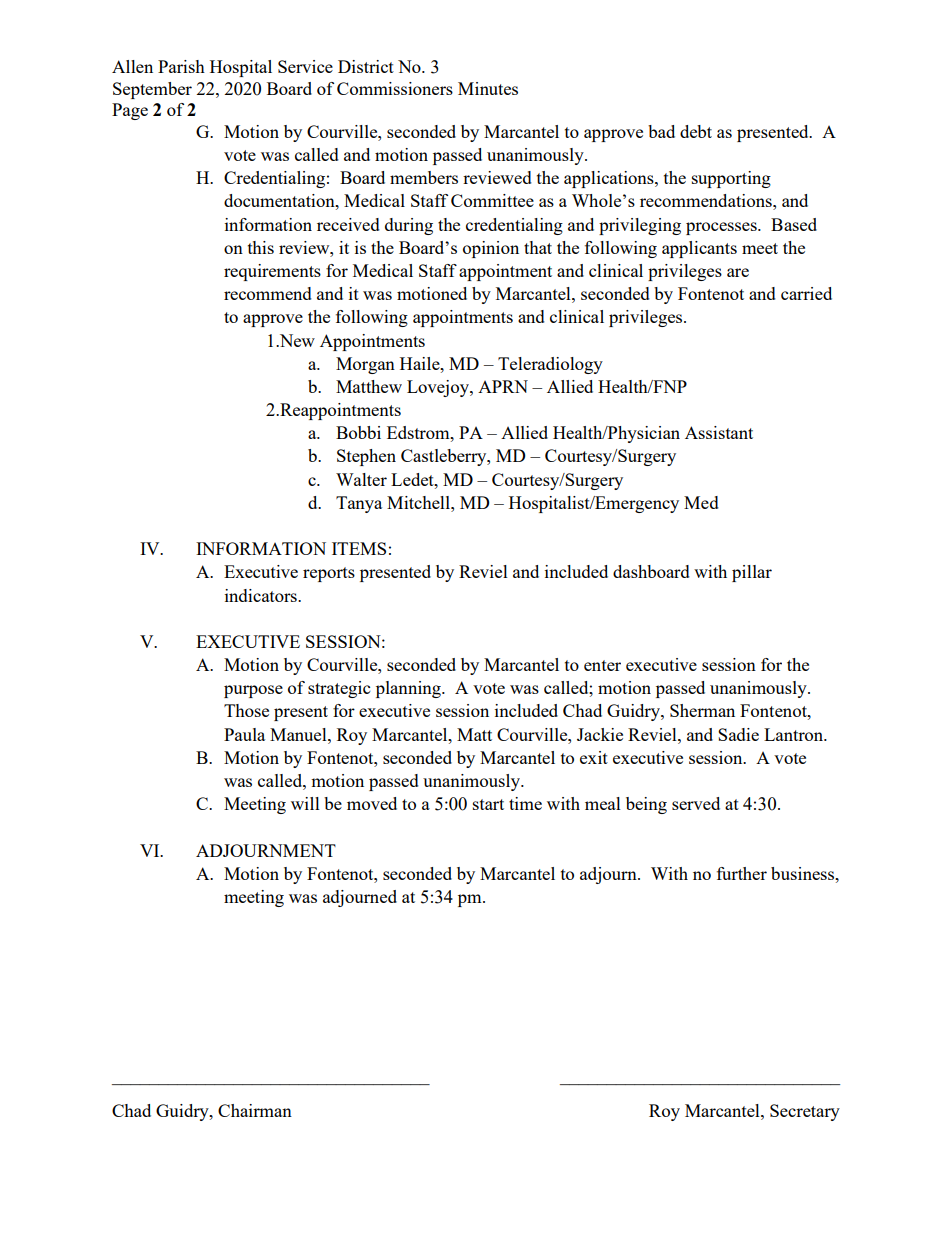 The height and width of the screenshot is (1233, 952). What do you see at coordinates (244, 734) in the screenshot?
I see `Paula` at bounding box center [244, 734].
